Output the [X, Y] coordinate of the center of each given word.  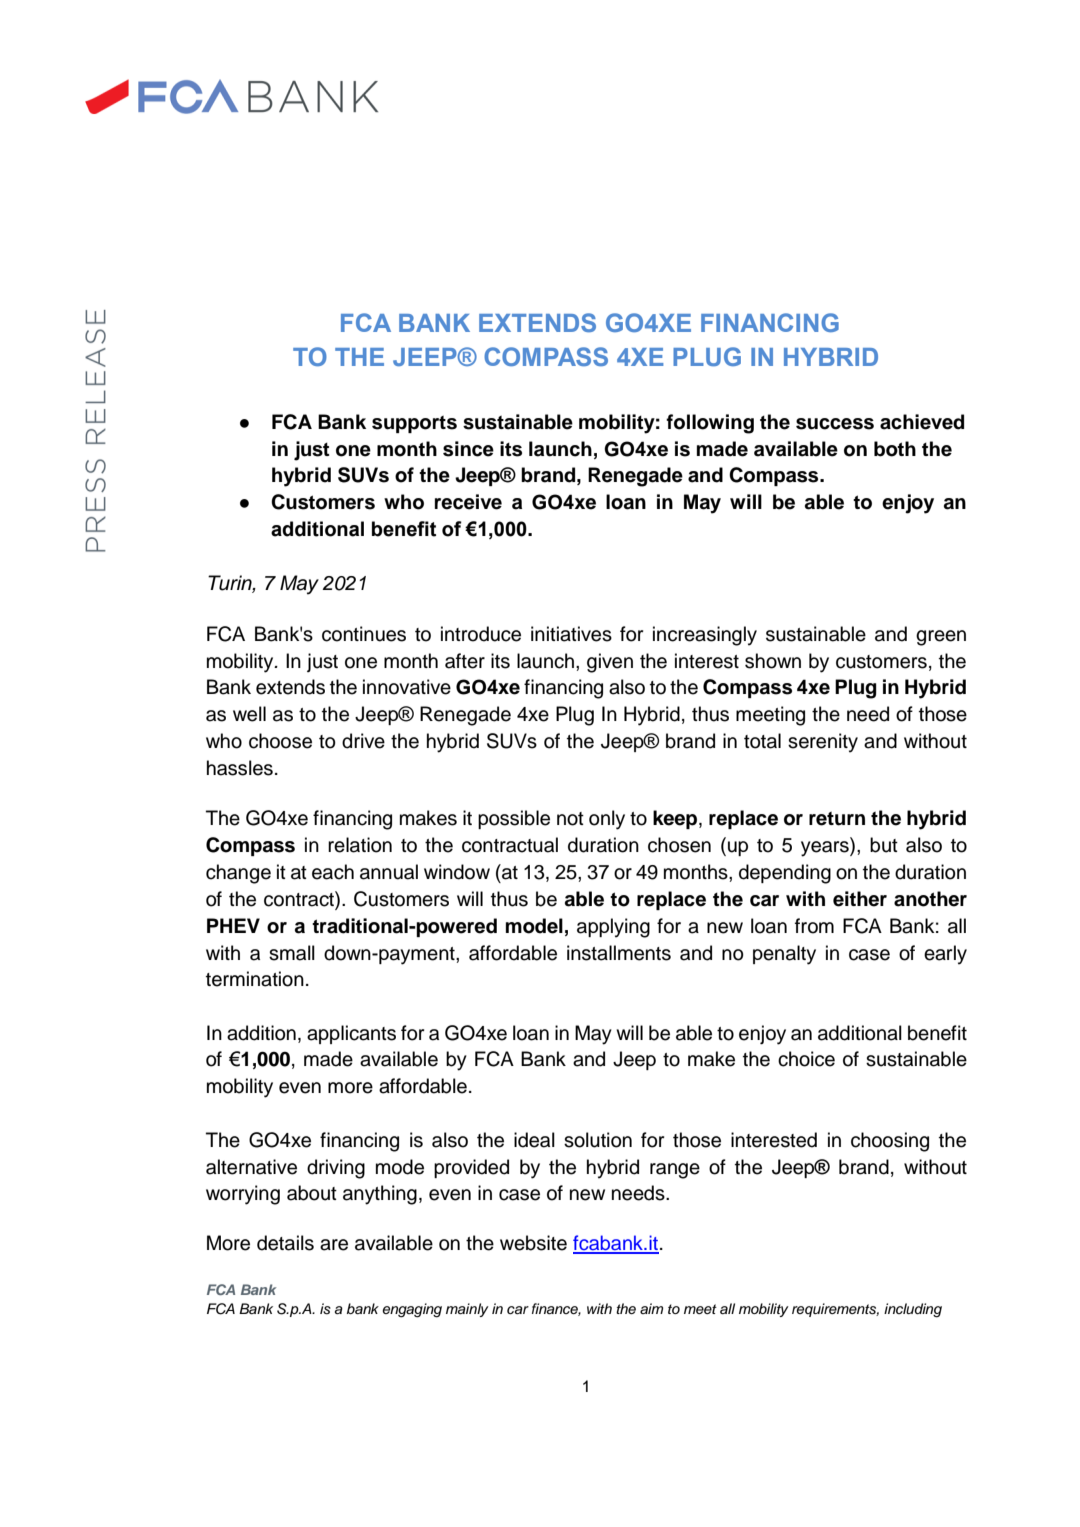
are [334, 1245]
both [895, 449]
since [468, 449]
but [884, 845]
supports [414, 424]
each [333, 872]
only [607, 820]
